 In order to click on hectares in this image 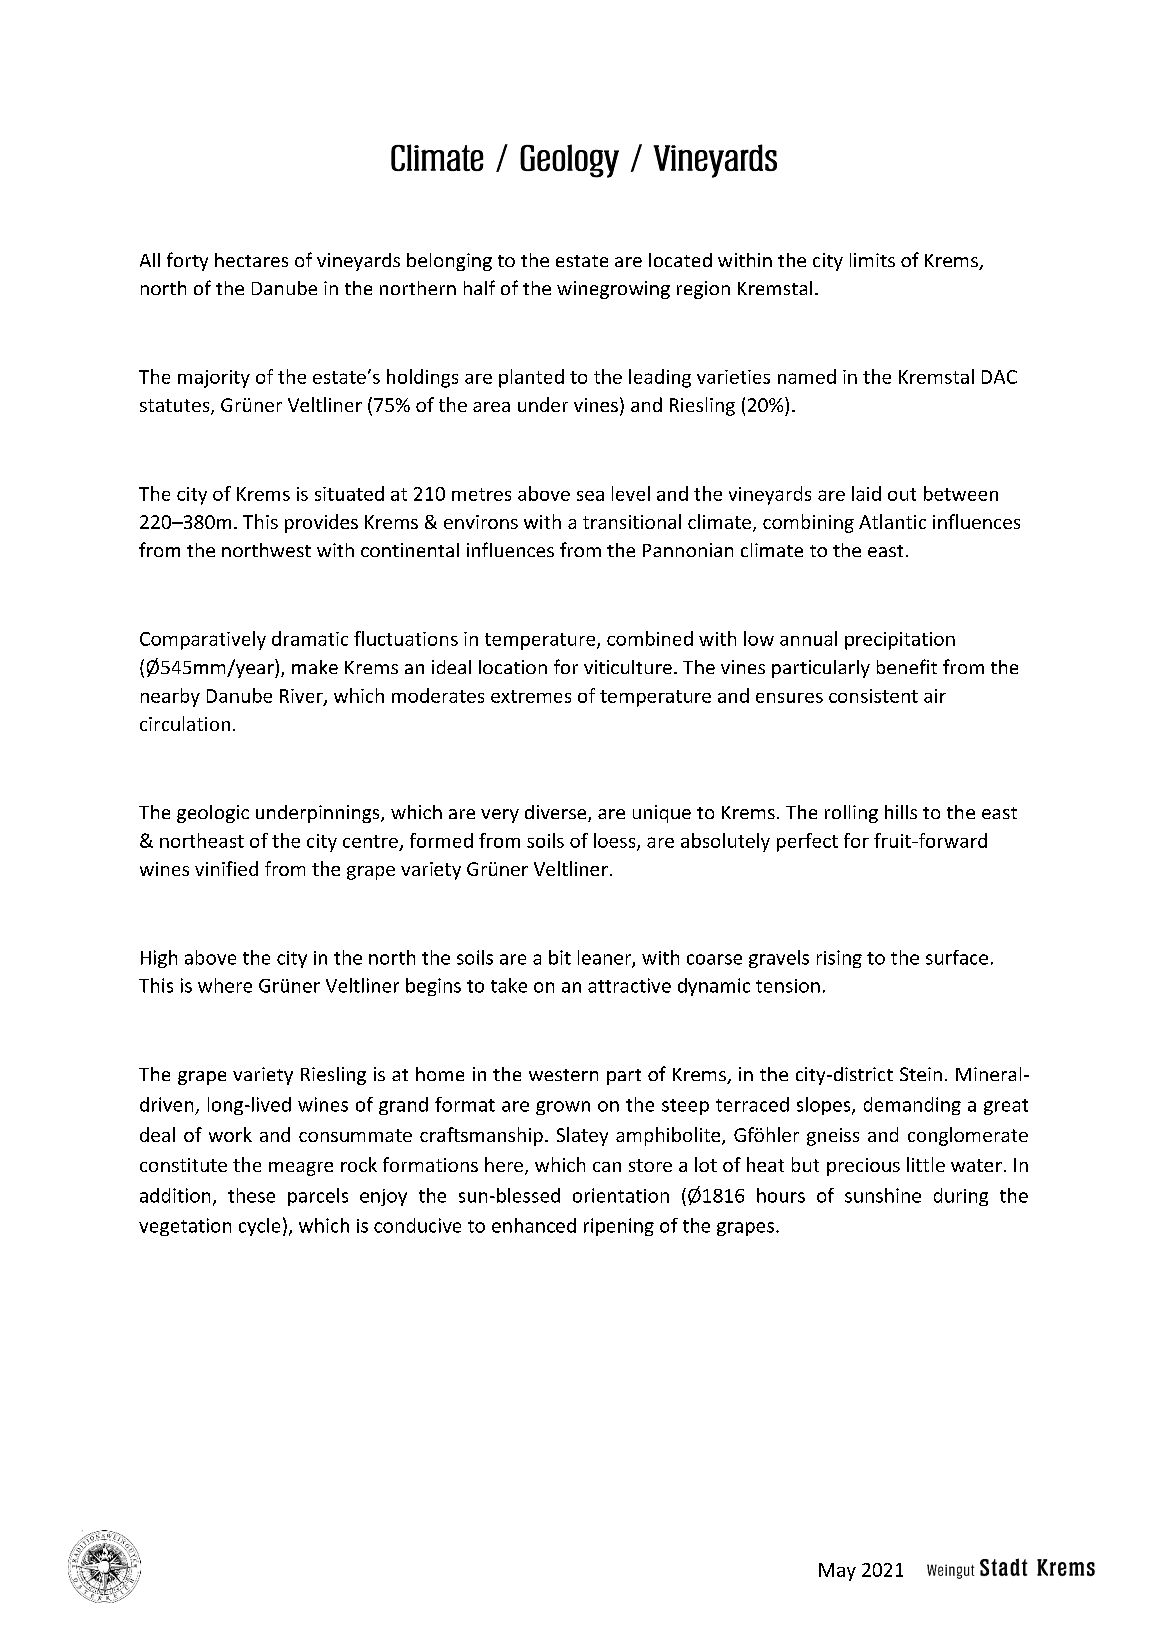, I will do `click(251, 260)`.
